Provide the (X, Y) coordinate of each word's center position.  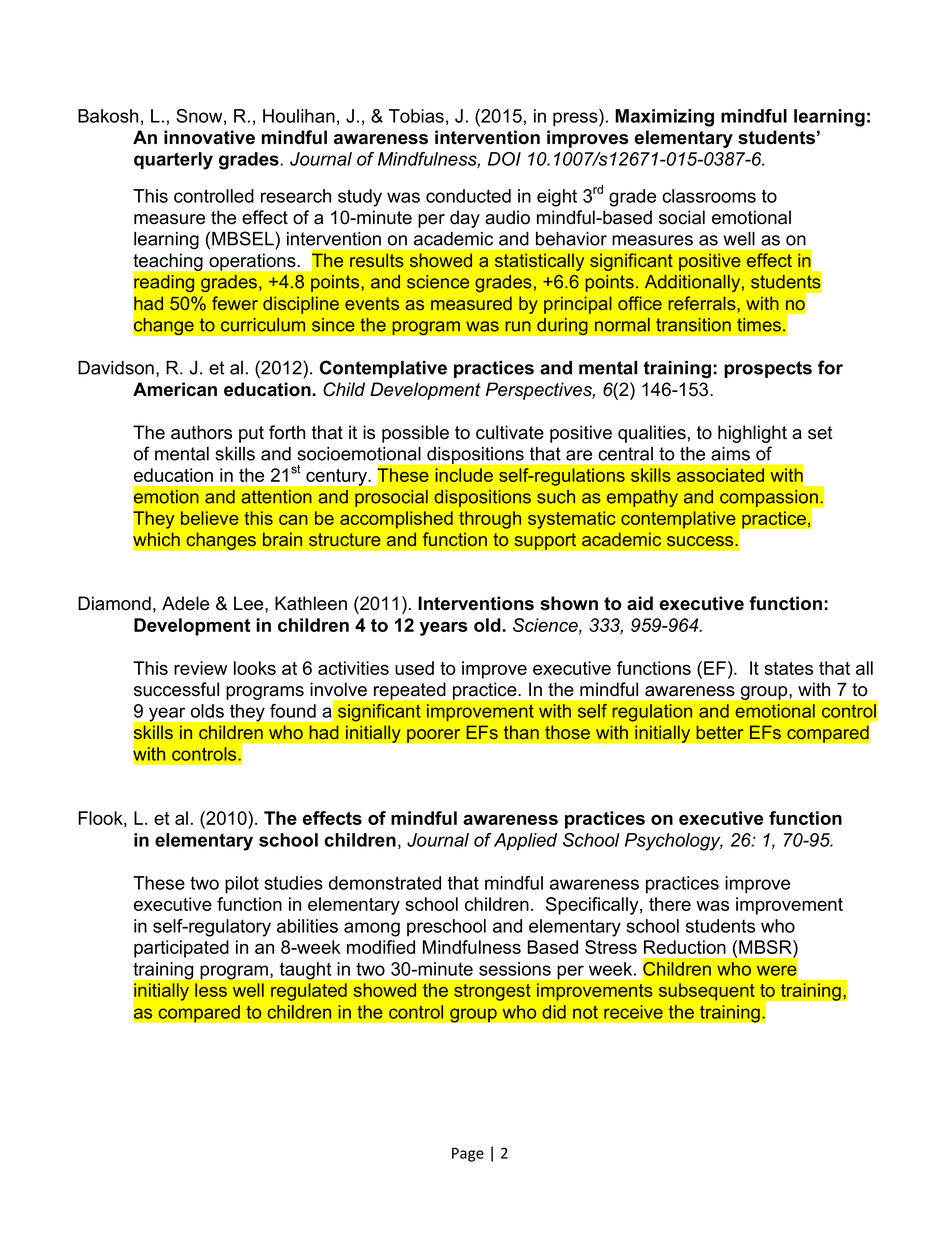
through (490, 520)
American (175, 389)
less (211, 990)
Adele (185, 603)
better (719, 732)
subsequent (707, 992)
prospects (768, 369)
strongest (492, 992)
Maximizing (664, 118)
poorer (434, 736)
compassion (770, 499)
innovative (209, 137)
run (518, 326)
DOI (504, 159)
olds (207, 711)
